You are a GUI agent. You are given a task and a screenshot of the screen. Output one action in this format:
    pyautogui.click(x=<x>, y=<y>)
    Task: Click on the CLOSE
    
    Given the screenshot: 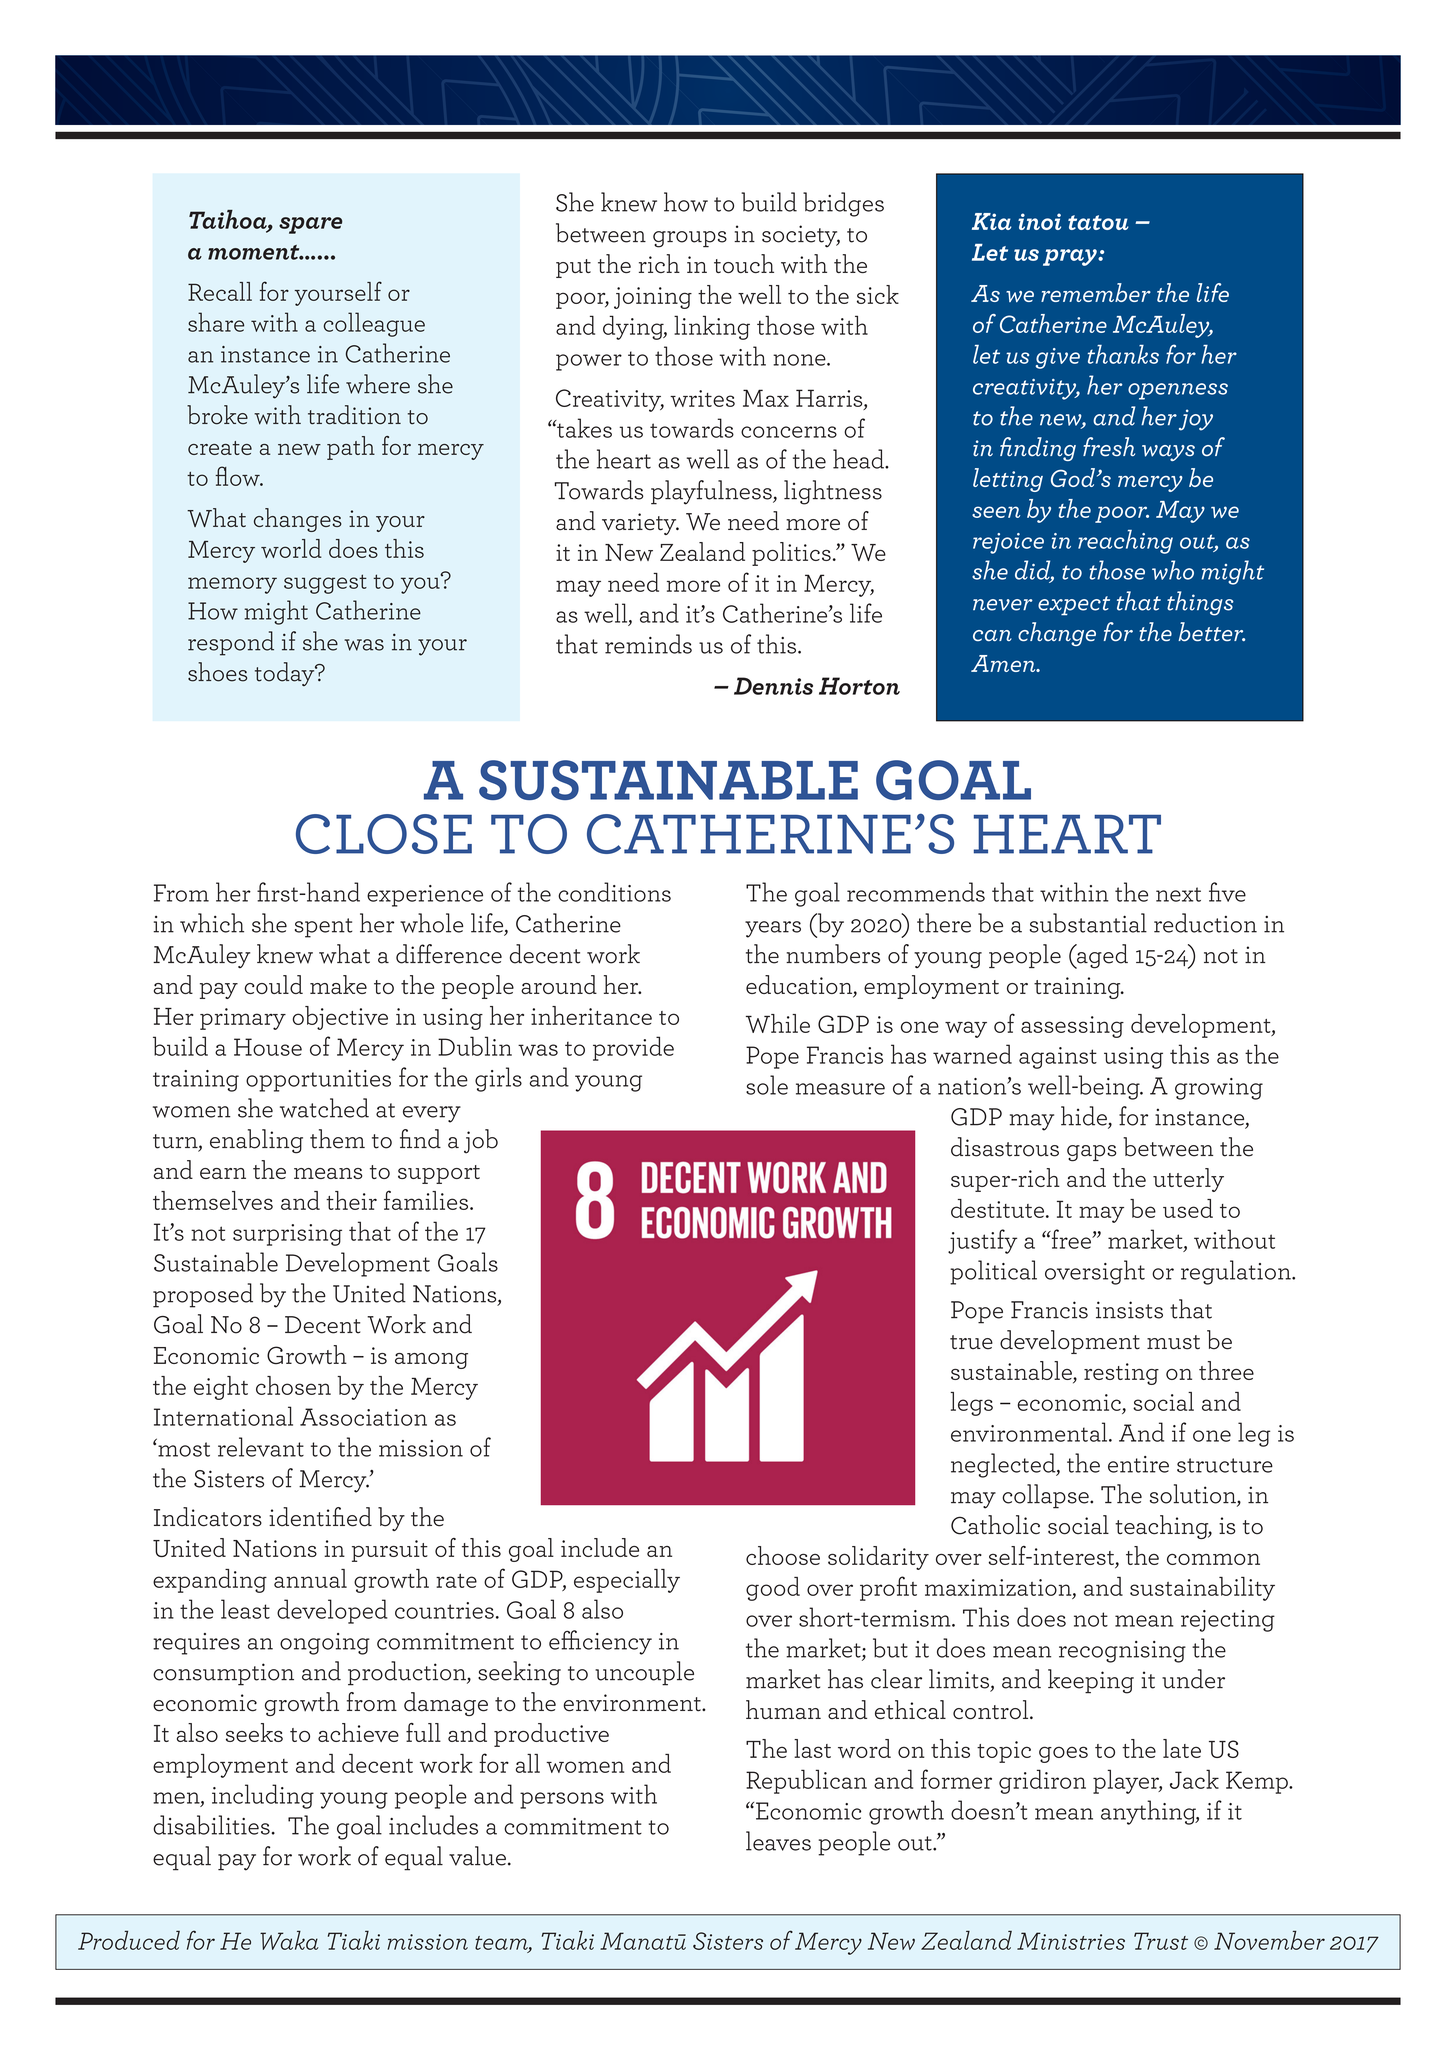 What is the action you would take?
    pyautogui.click(x=384, y=834)
